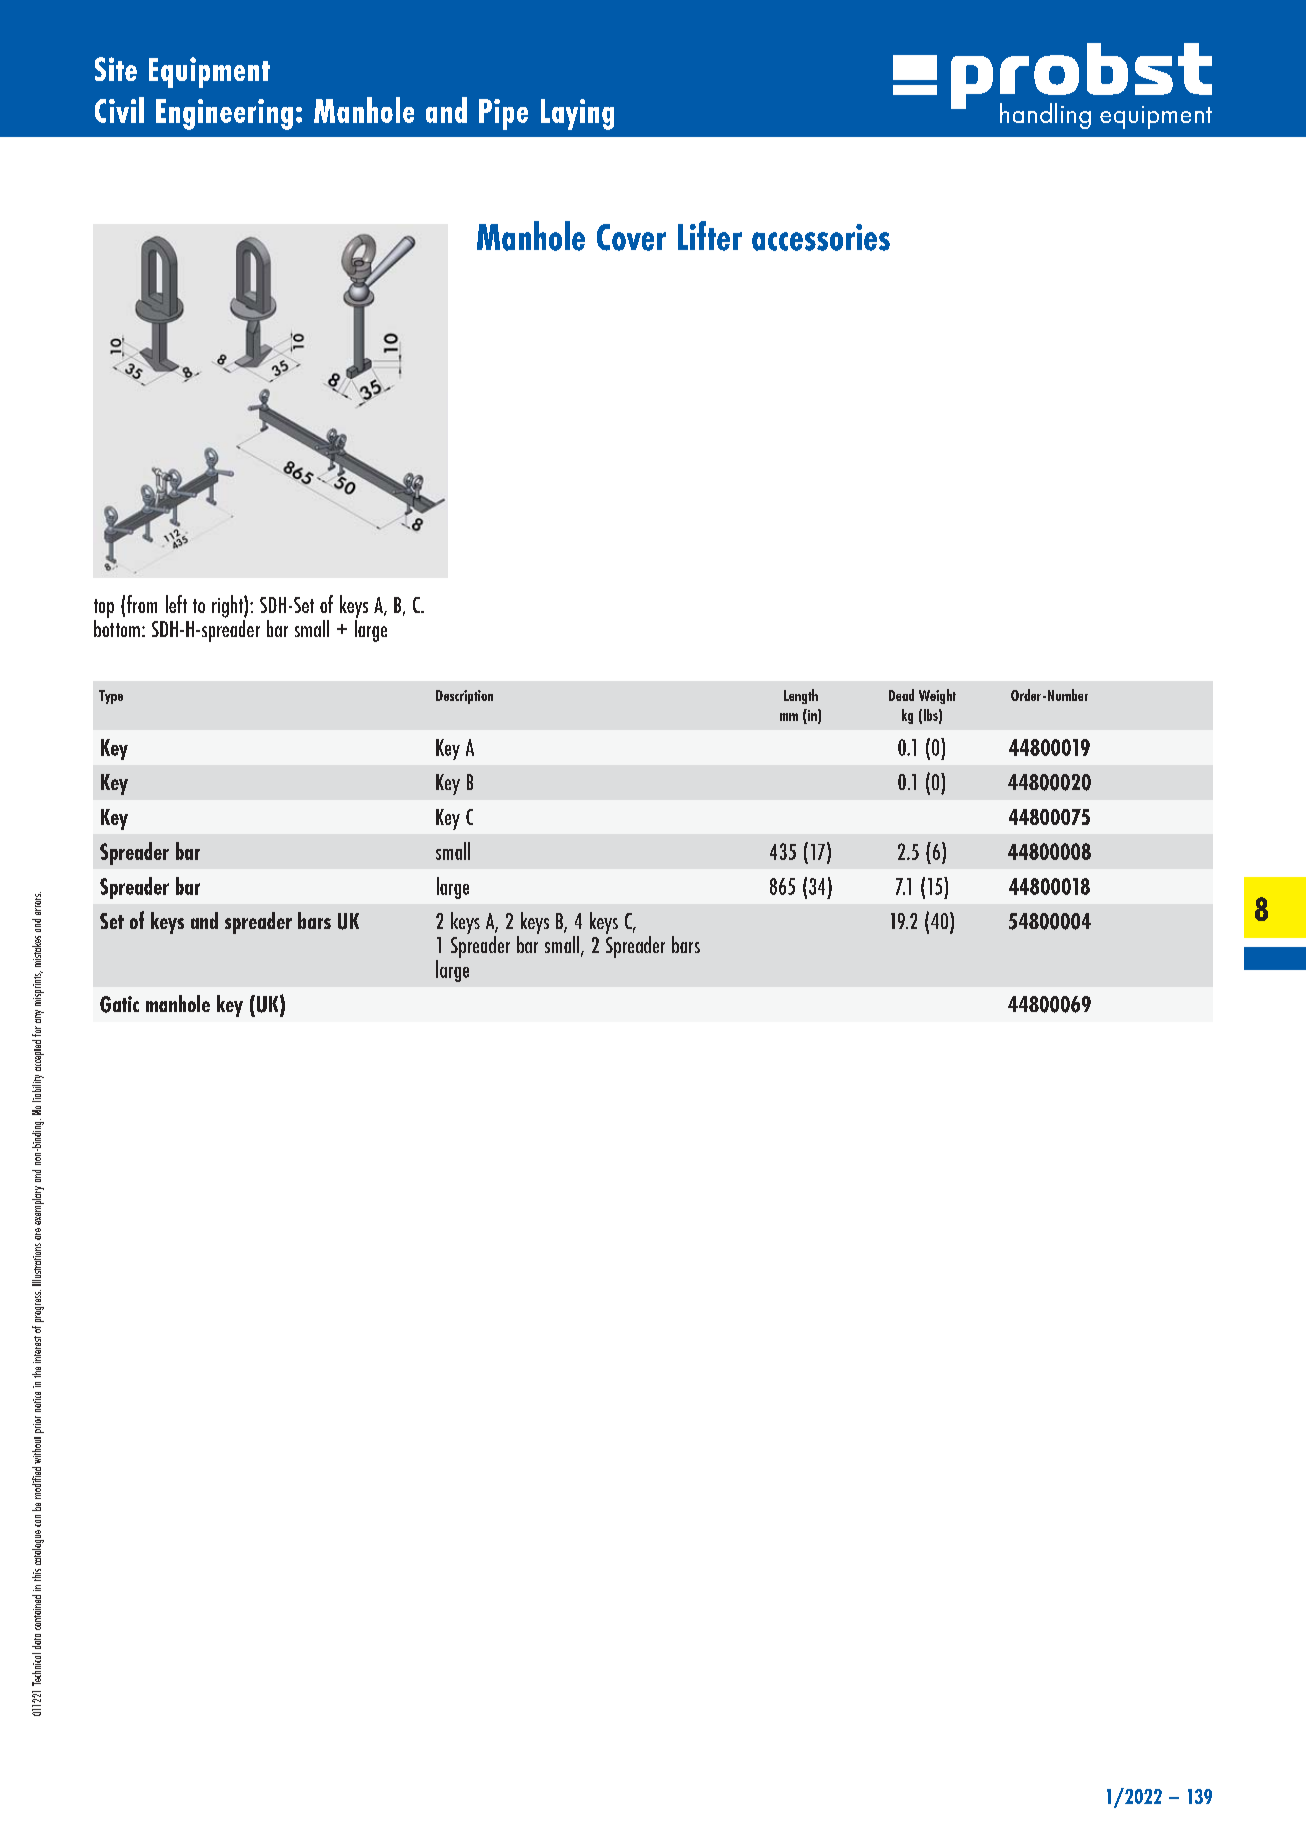 The width and height of the page is (1306, 1847). What do you see at coordinates (228, 606) in the page?
I see `right` at bounding box center [228, 606].
